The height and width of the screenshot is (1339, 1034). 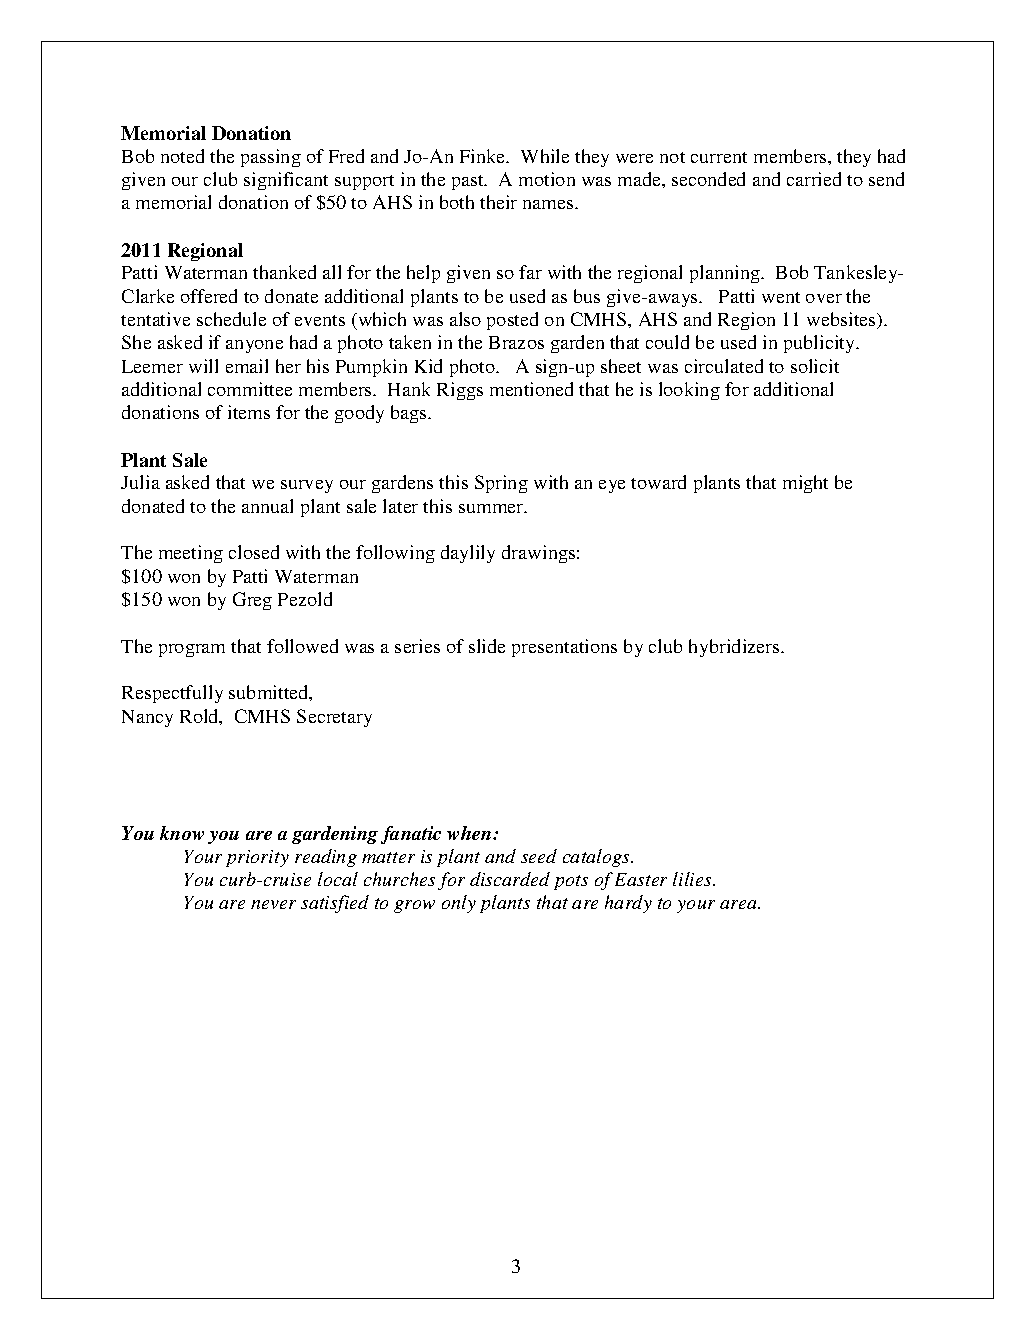 What do you see at coordinates (271, 158) in the screenshot?
I see `passing` at bounding box center [271, 158].
